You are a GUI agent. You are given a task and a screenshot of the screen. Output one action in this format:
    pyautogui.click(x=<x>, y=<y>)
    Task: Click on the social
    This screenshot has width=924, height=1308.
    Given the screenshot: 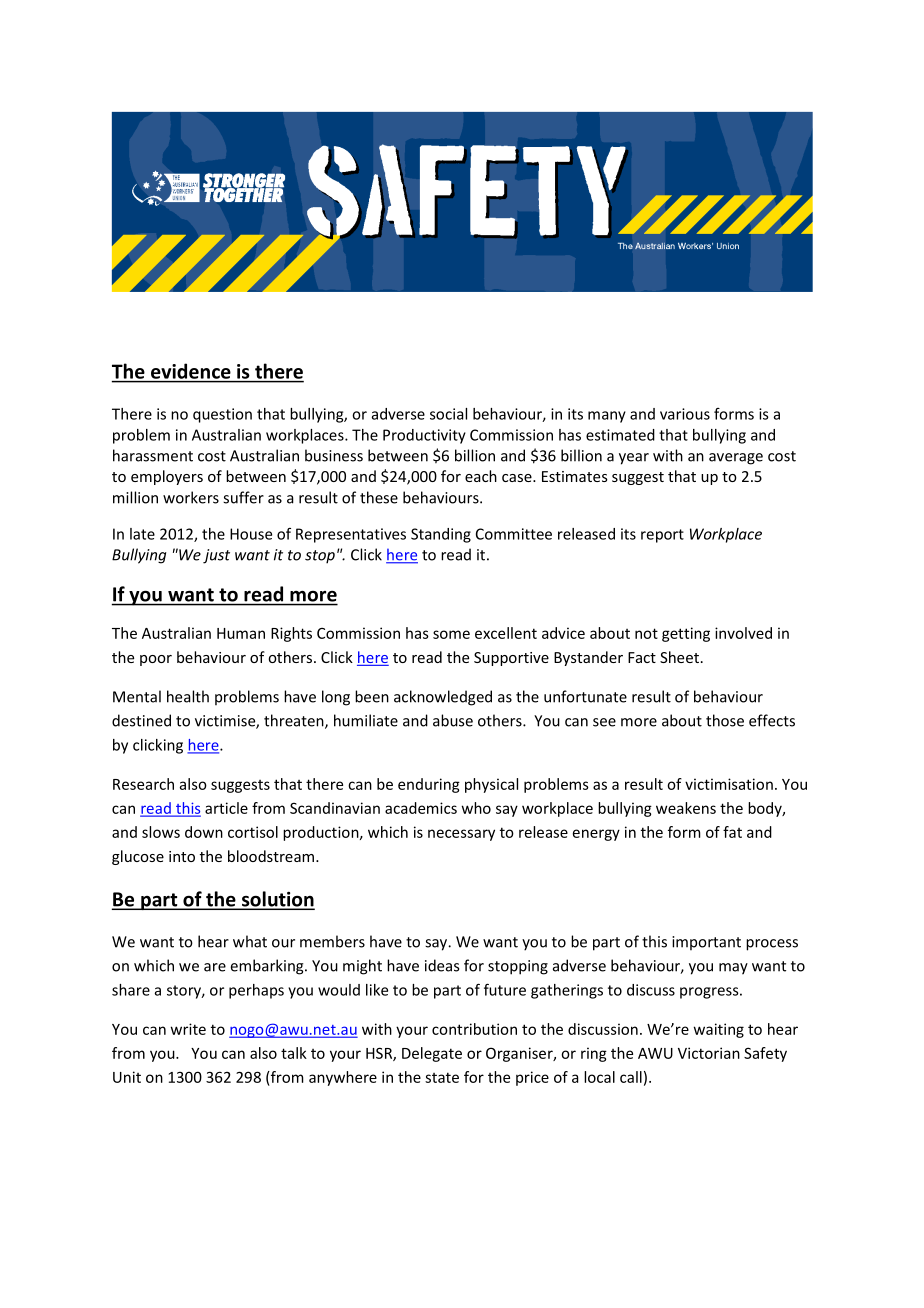 What is the action you would take?
    pyautogui.click(x=448, y=414)
